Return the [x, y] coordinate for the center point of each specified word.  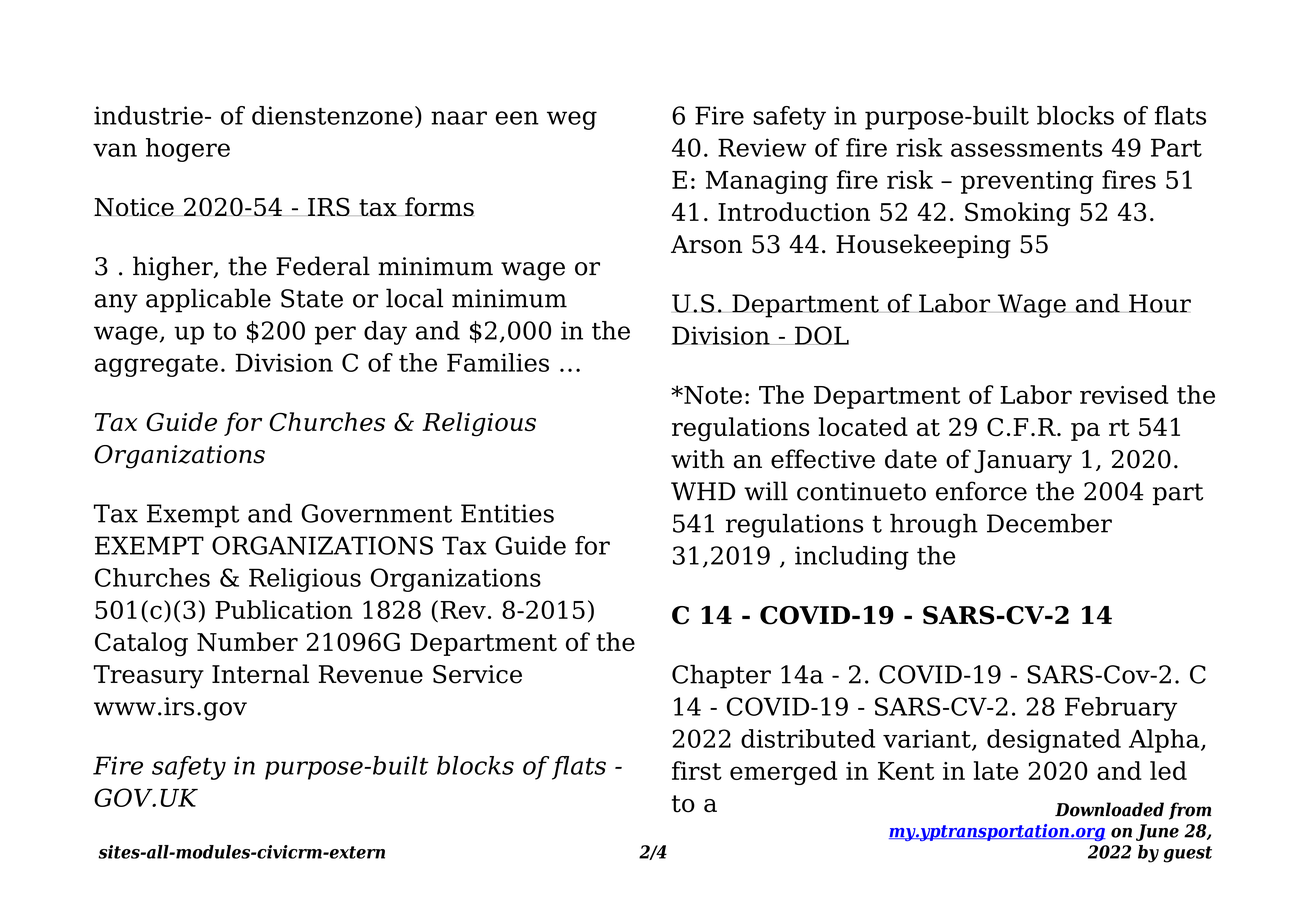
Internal [260, 674]
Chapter [721, 676]
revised [1124, 394]
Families [498, 362]
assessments [1026, 148]
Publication [283, 609]
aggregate [156, 366]
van [115, 150]
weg [572, 120]
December [1049, 523]
